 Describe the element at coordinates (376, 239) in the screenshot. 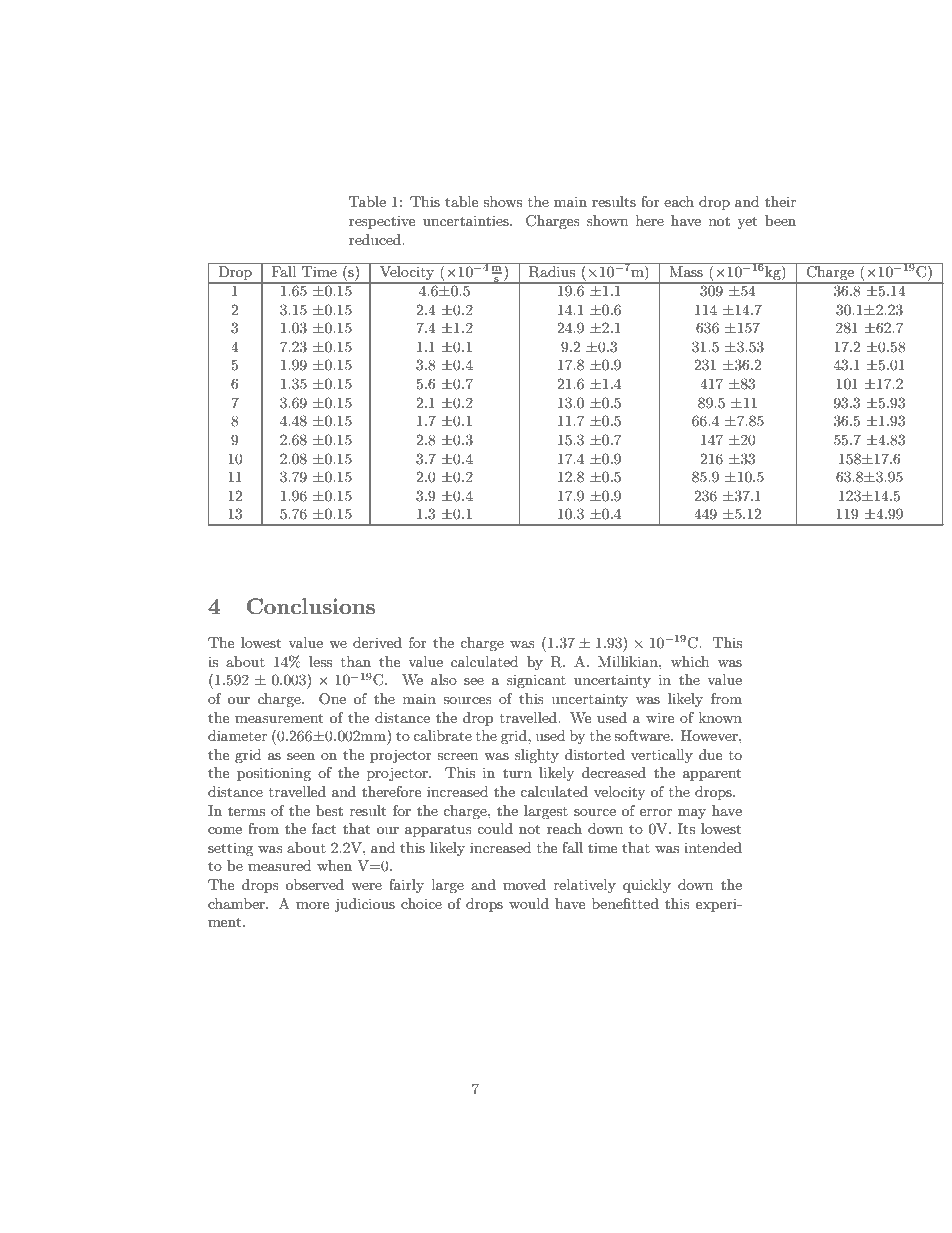

I see `reduced` at that location.
